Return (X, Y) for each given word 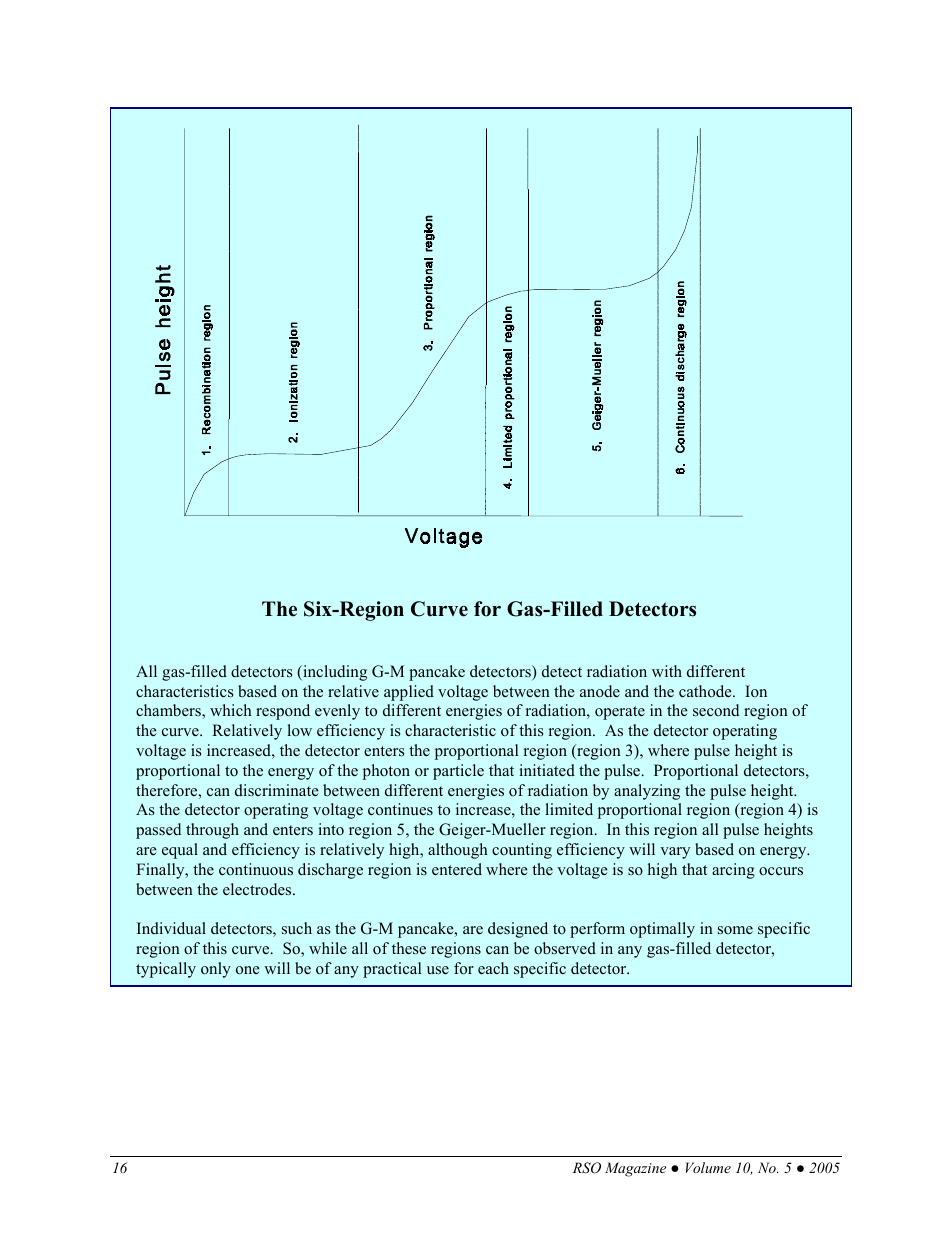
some (735, 930)
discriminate (277, 790)
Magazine (635, 1169)
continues (400, 809)
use (438, 970)
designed (518, 930)
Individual (171, 928)
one (248, 970)
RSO (587, 1168)
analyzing (647, 792)
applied (409, 693)
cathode (706, 691)
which (231, 710)
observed (565, 948)
